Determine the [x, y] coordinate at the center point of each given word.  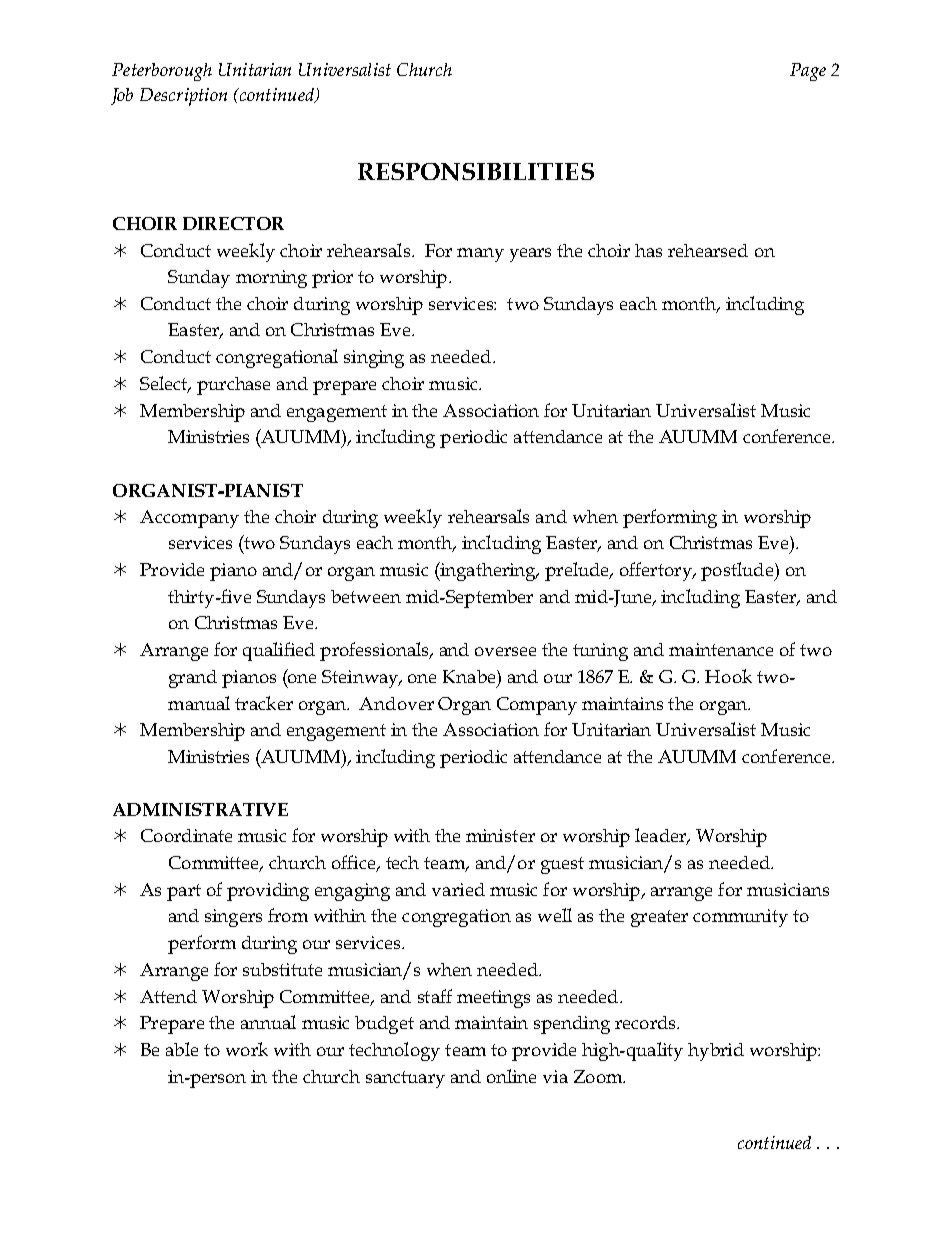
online [511, 1076]
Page [808, 72]
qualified [279, 651]
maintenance [721, 649]
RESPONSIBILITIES [476, 172]
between [366, 596]
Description [183, 97]
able [182, 1049]
